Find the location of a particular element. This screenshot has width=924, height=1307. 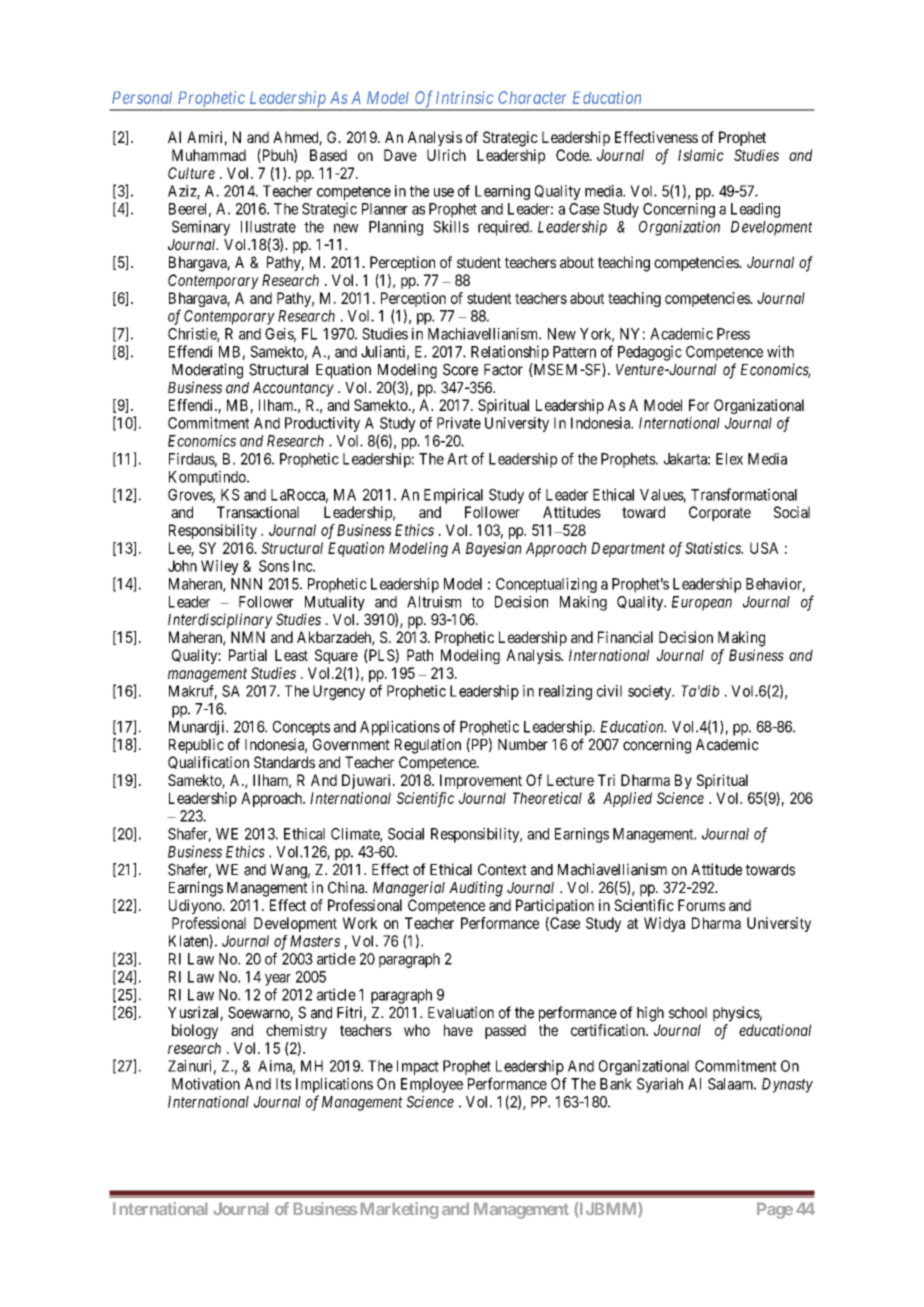

Muhammad is located at coordinates (209, 155).
